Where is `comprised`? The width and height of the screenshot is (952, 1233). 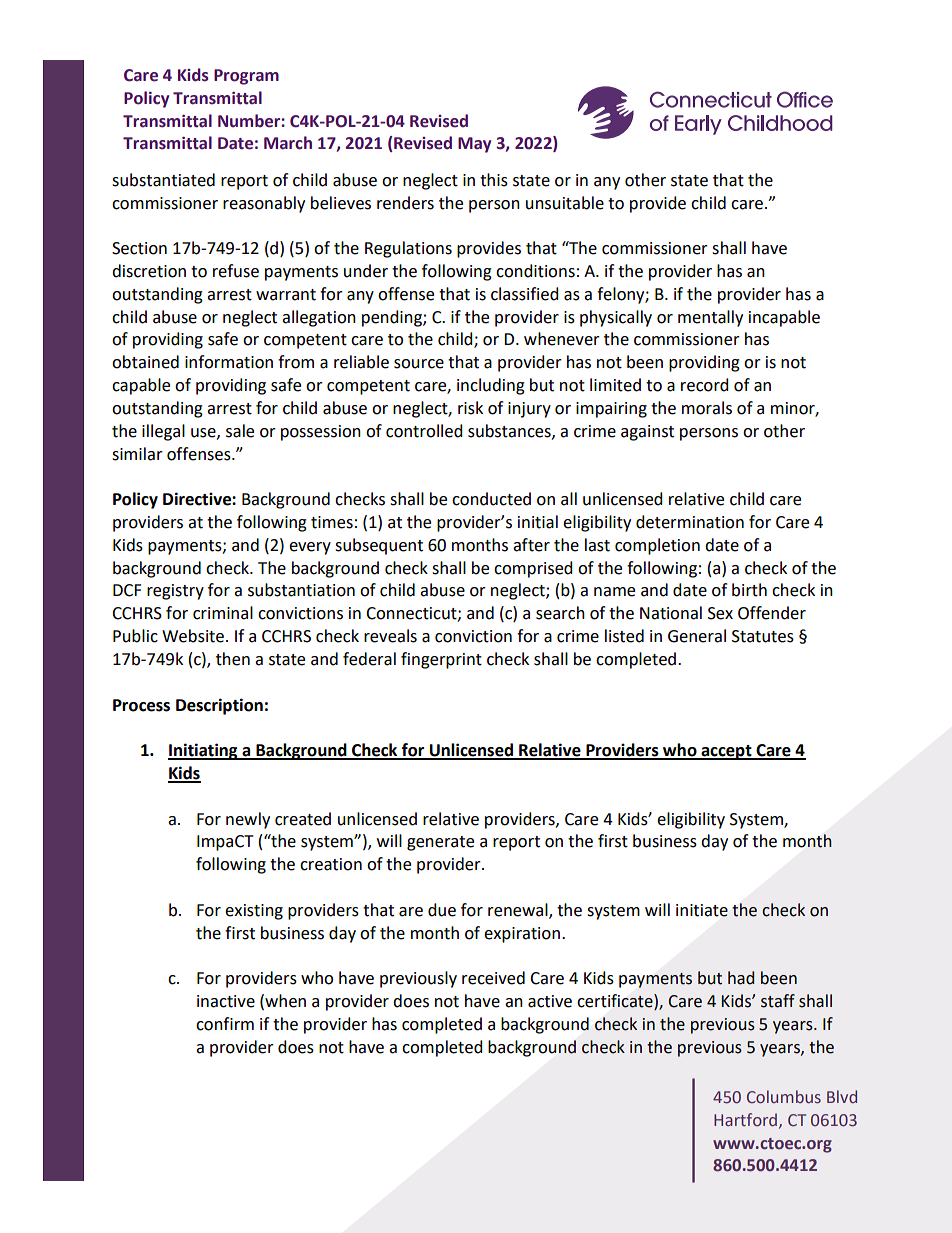
comprised is located at coordinates (533, 569).
